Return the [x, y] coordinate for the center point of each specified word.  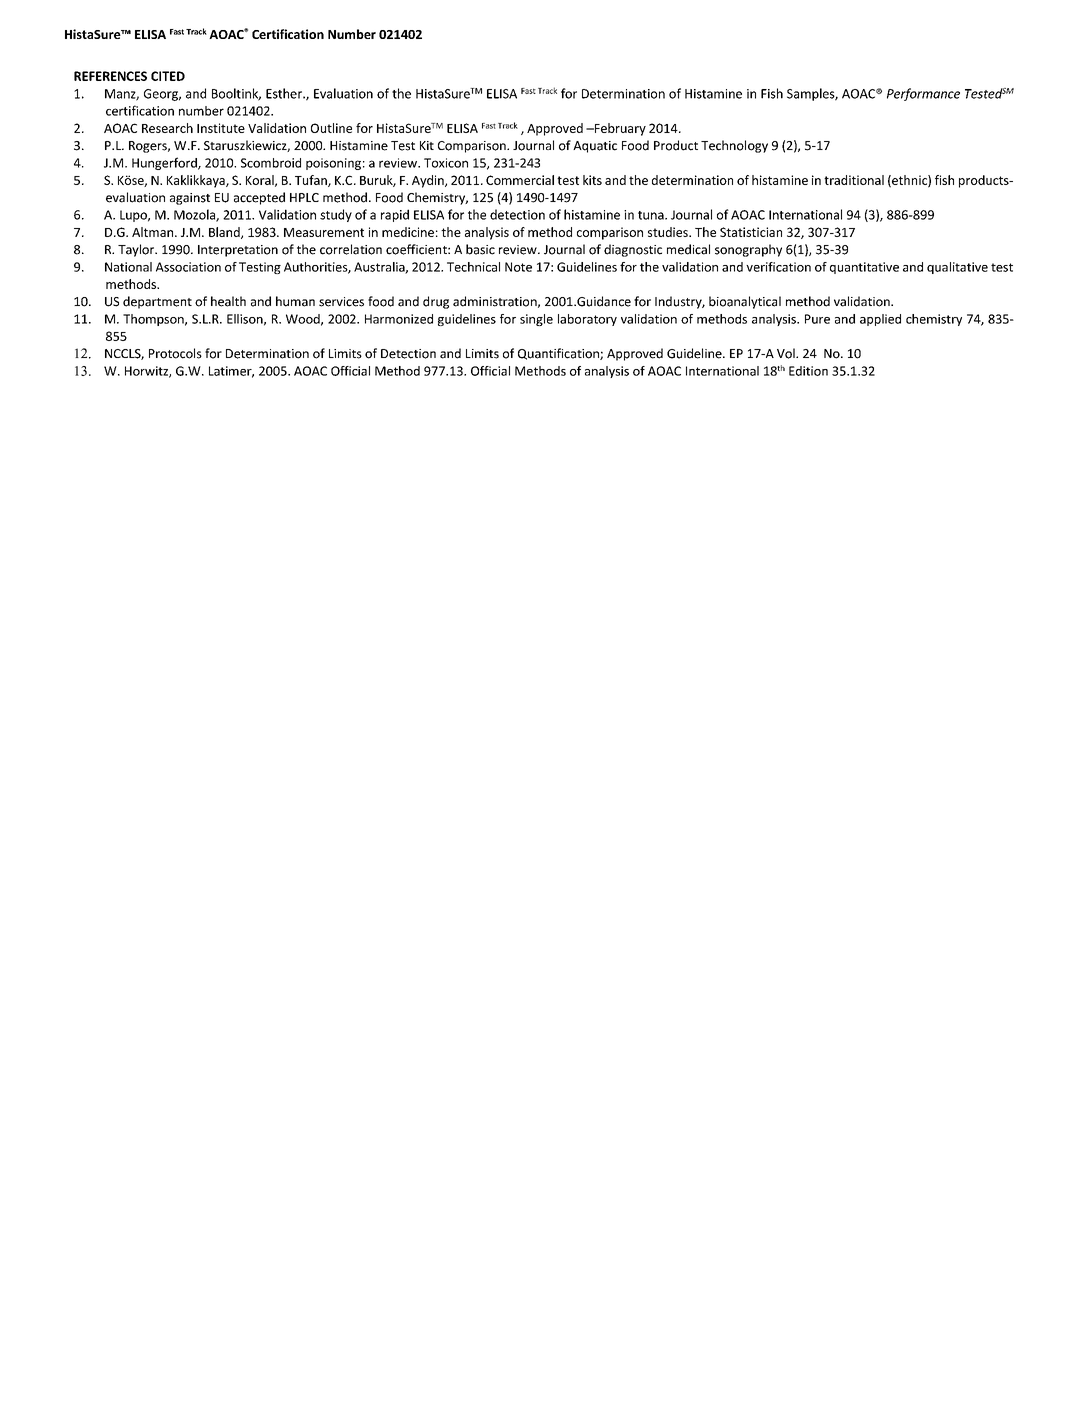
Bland [225, 233]
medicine [408, 232]
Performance [923, 94]
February [619, 129]
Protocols [175, 353]
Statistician [751, 232]
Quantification [559, 354]
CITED [168, 76]
